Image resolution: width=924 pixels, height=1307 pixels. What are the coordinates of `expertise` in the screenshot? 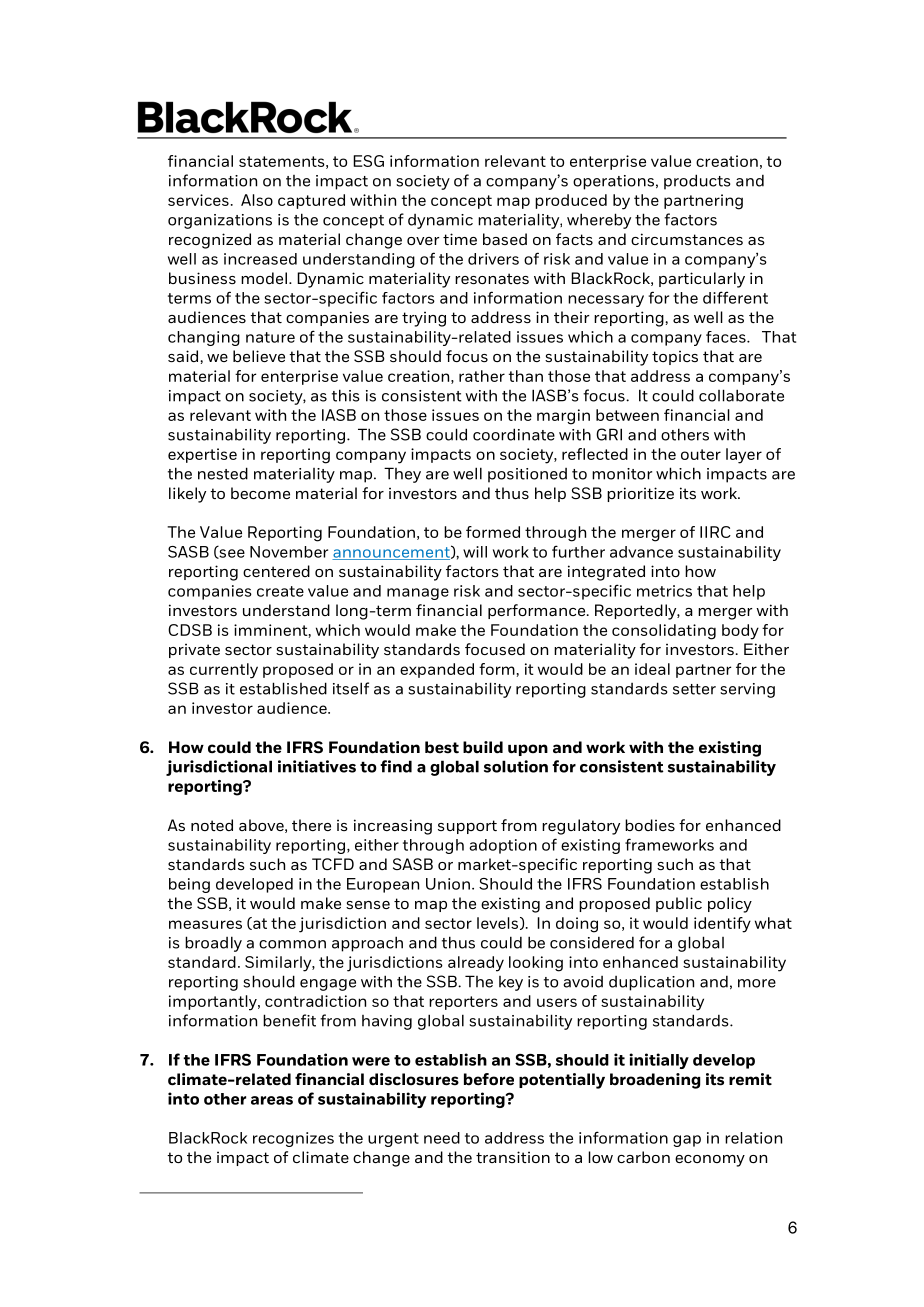 It's located at (202, 455).
